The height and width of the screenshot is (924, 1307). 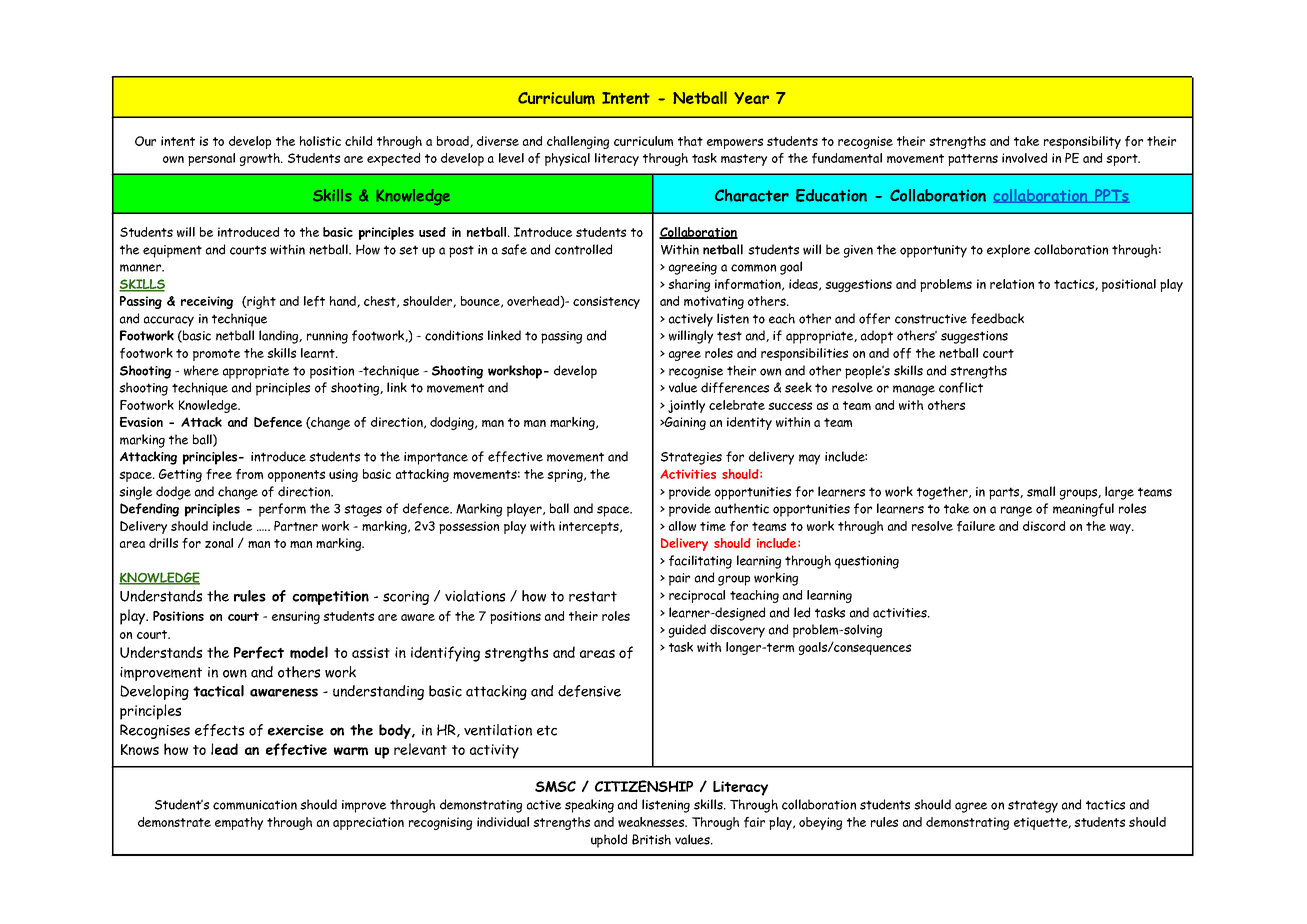 What do you see at coordinates (1012, 284) in the screenshot?
I see `relation` at bounding box center [1012, 284].
